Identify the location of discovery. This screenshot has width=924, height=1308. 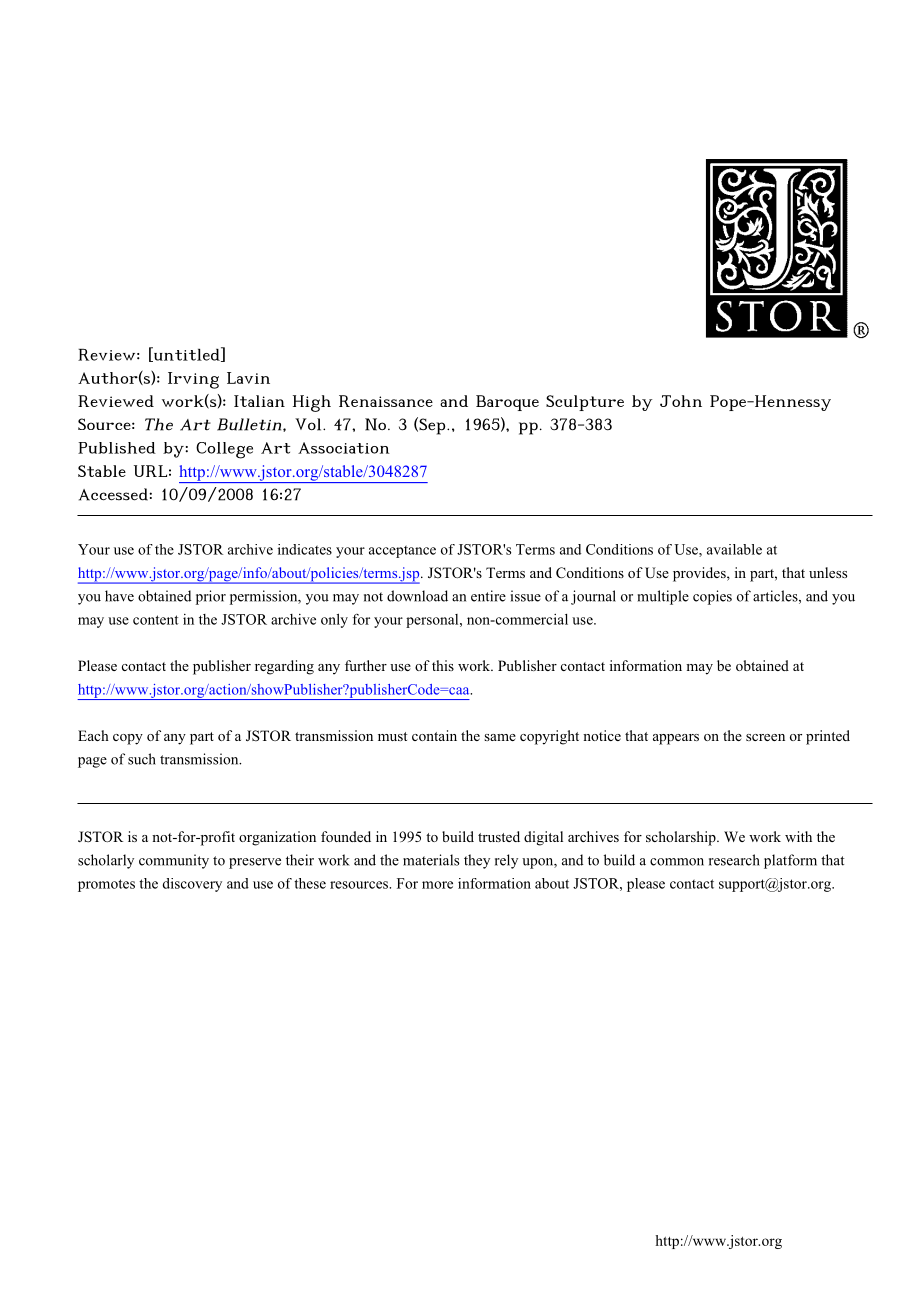
(192, 885).
